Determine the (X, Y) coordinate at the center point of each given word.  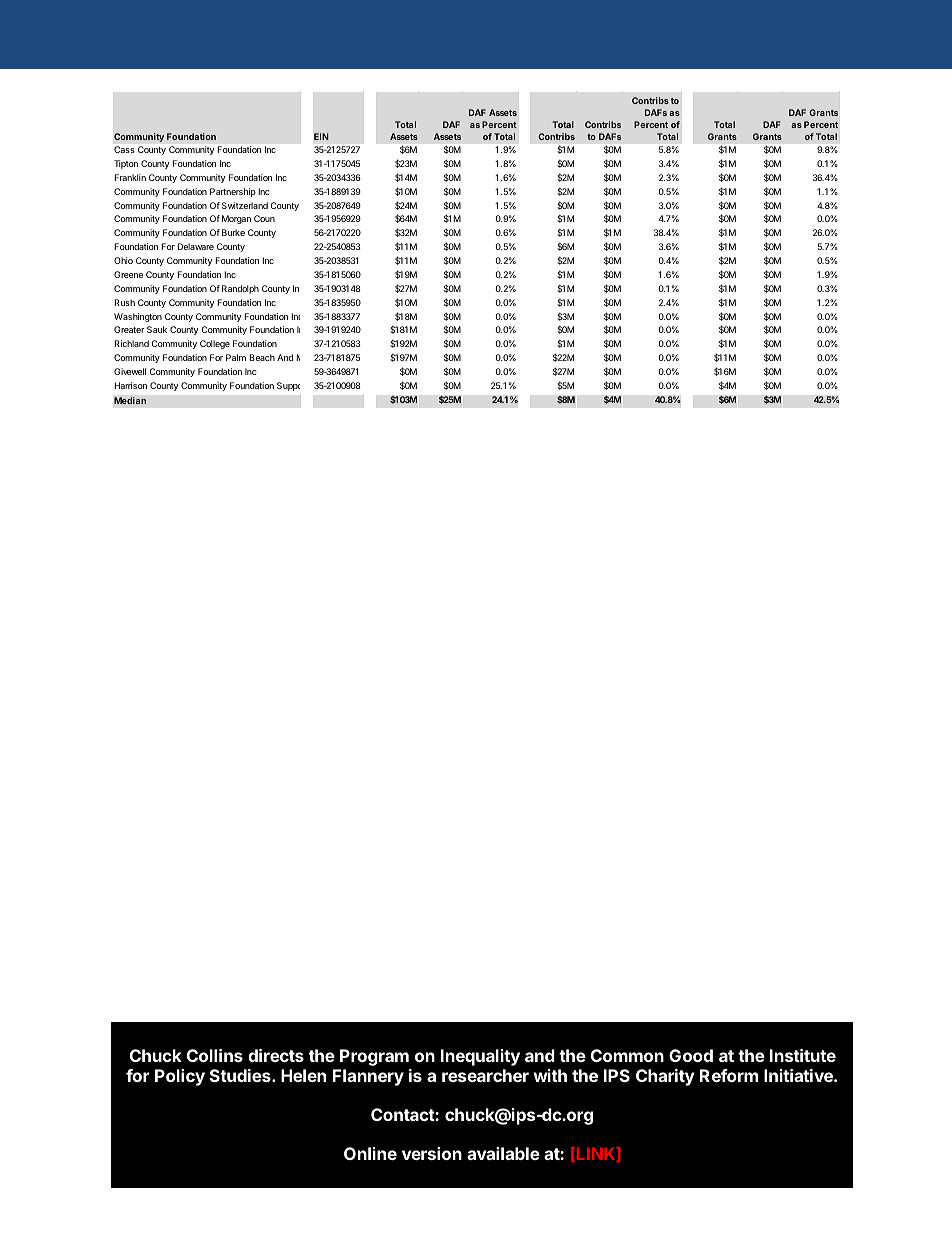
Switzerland (245, 205)
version (432, 1153)
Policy (180, 1077)
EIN (321, 136)
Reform (729, 1075)
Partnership (233, 192)
